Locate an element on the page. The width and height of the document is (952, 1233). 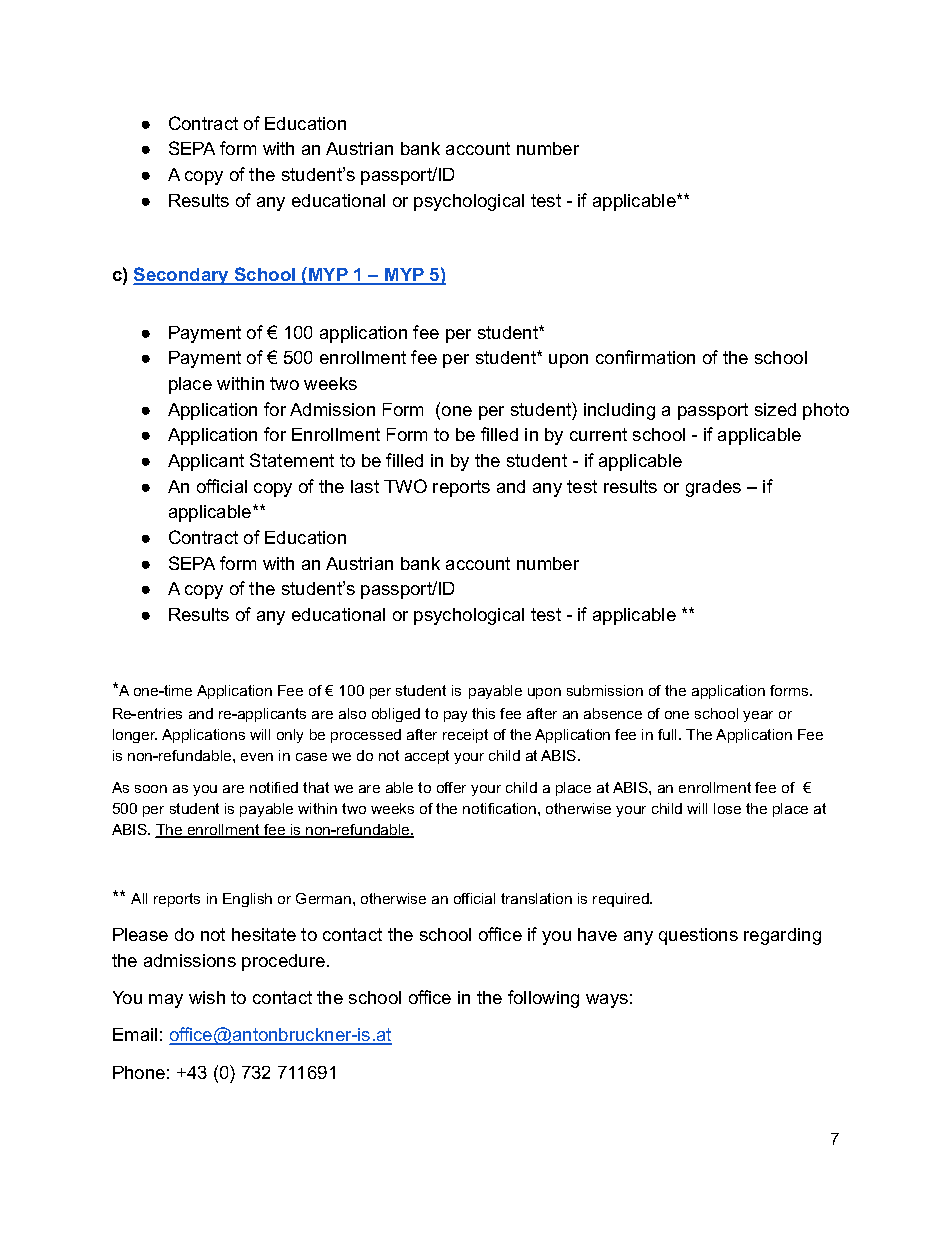
sized is located at coordinates (775, 409).
